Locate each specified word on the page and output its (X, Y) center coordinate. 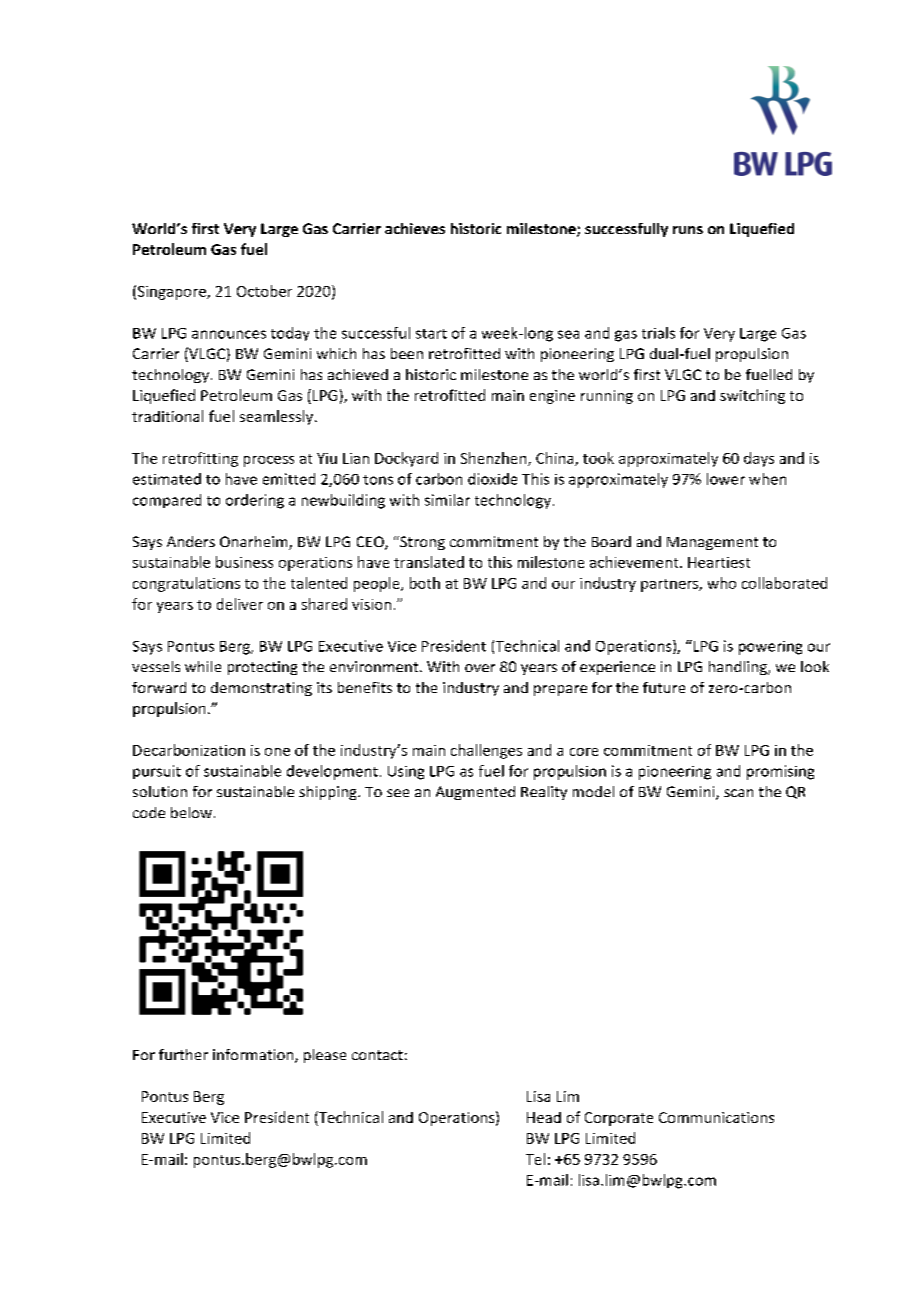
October (264, 291)
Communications (716, 1117)
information (254, 1056)
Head (544, 1117)
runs (688, 230)
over (480, 668)
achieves (415, 228)
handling (739, 668)
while (203, 666)
